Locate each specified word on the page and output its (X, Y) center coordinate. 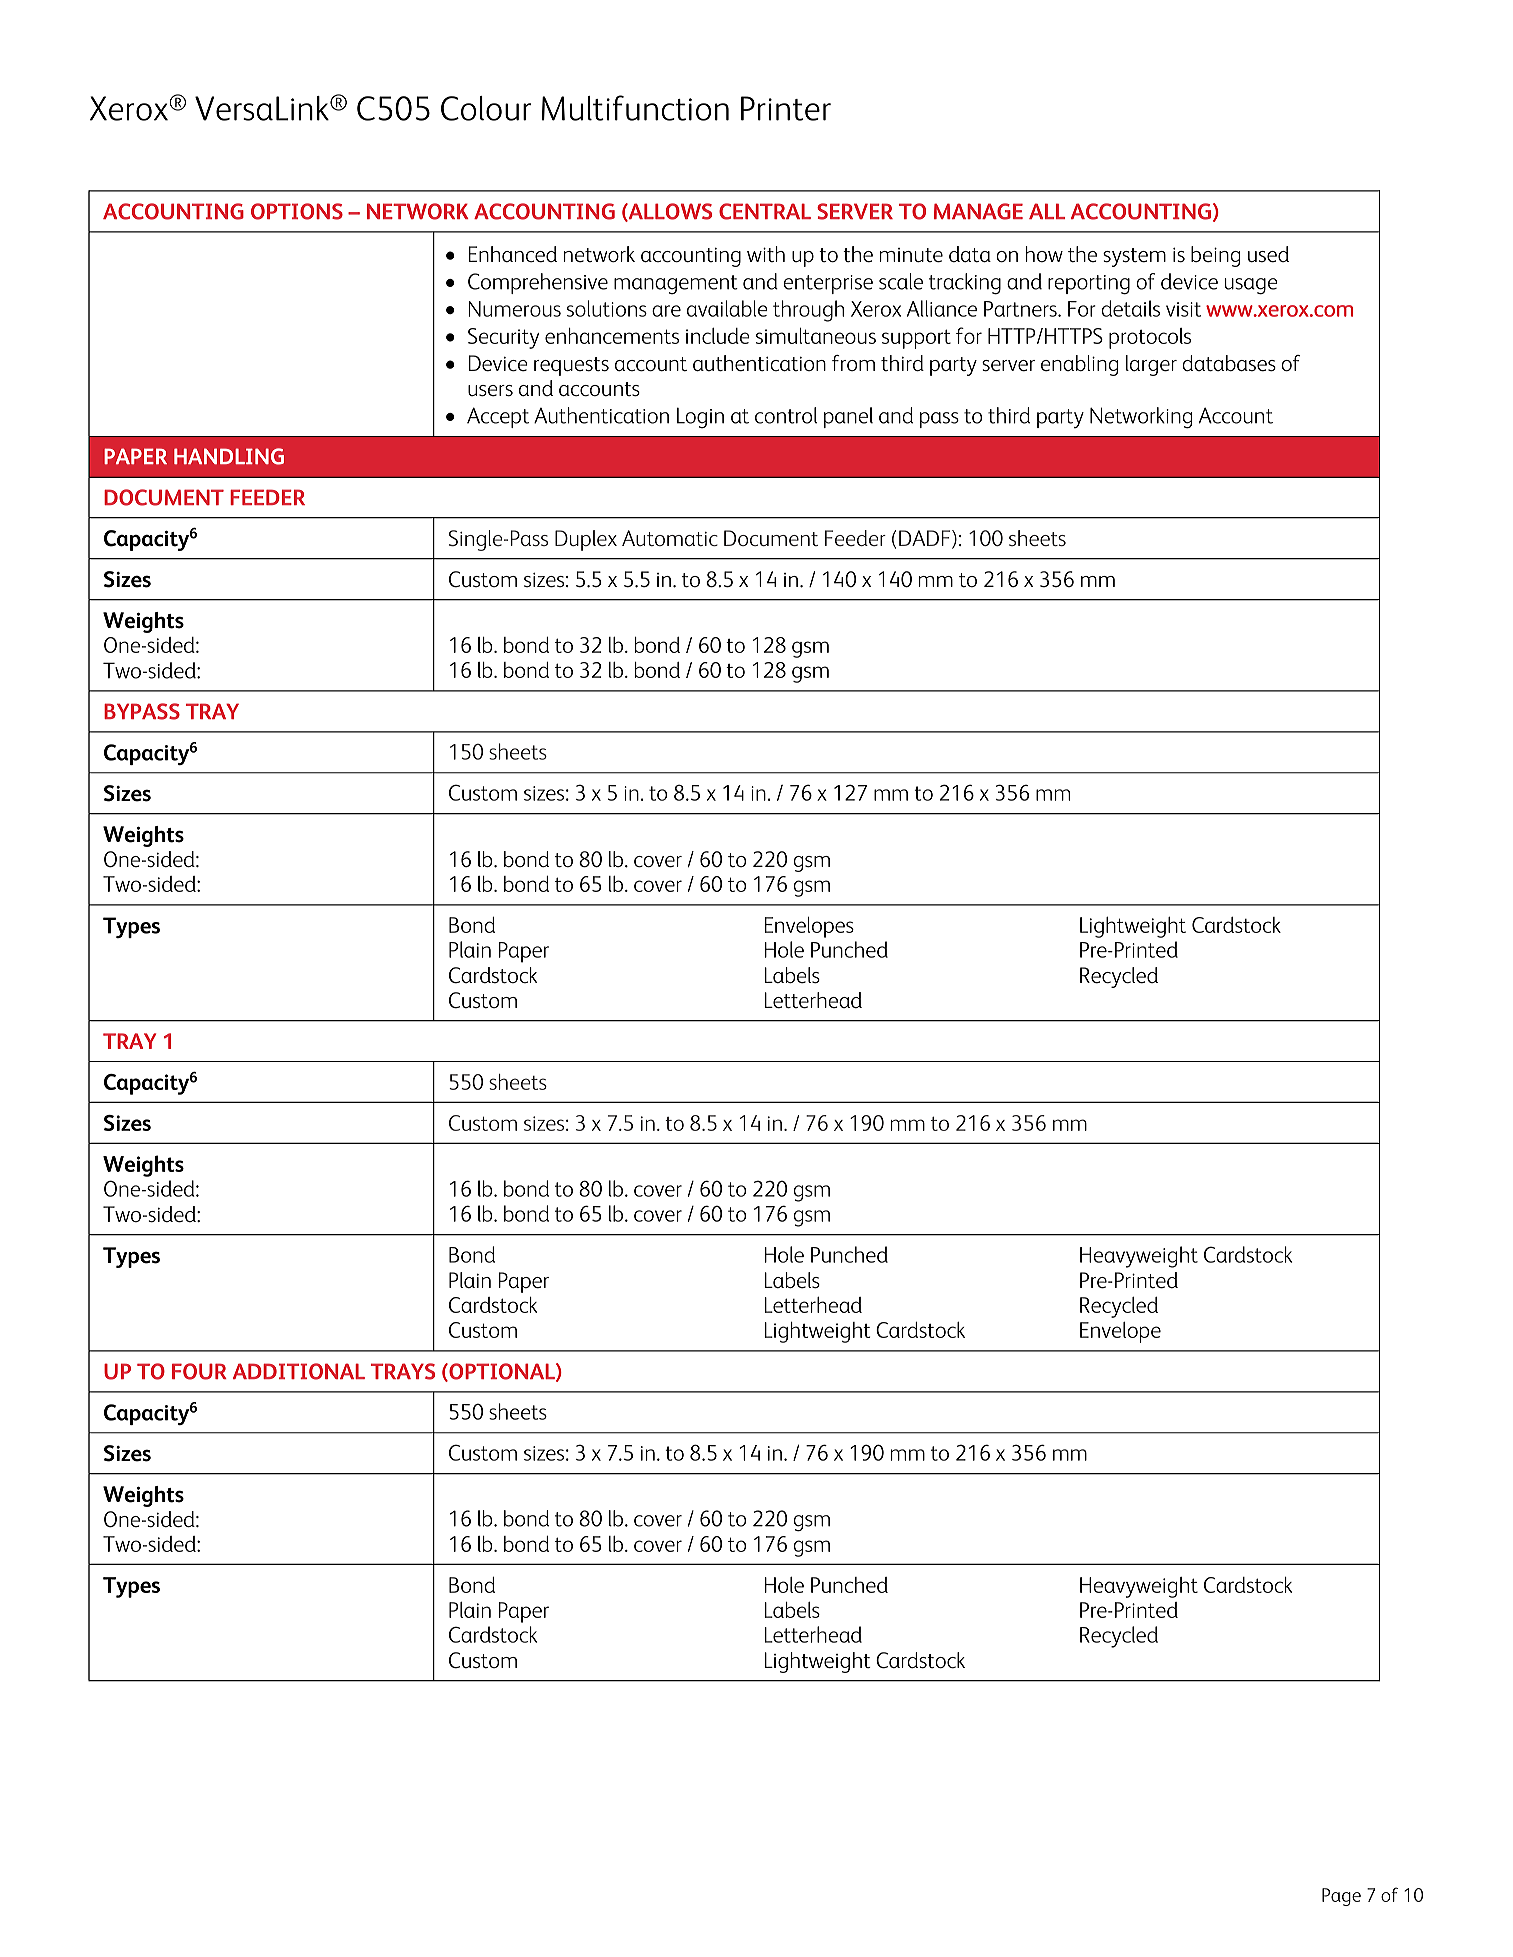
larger (1151, 365)
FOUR (199, 1371)
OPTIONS (297, 211)
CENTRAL (765, 211)
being (1215, 256)
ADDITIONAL (299, 1371)
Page (1341, 1897)
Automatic (670, 538)
